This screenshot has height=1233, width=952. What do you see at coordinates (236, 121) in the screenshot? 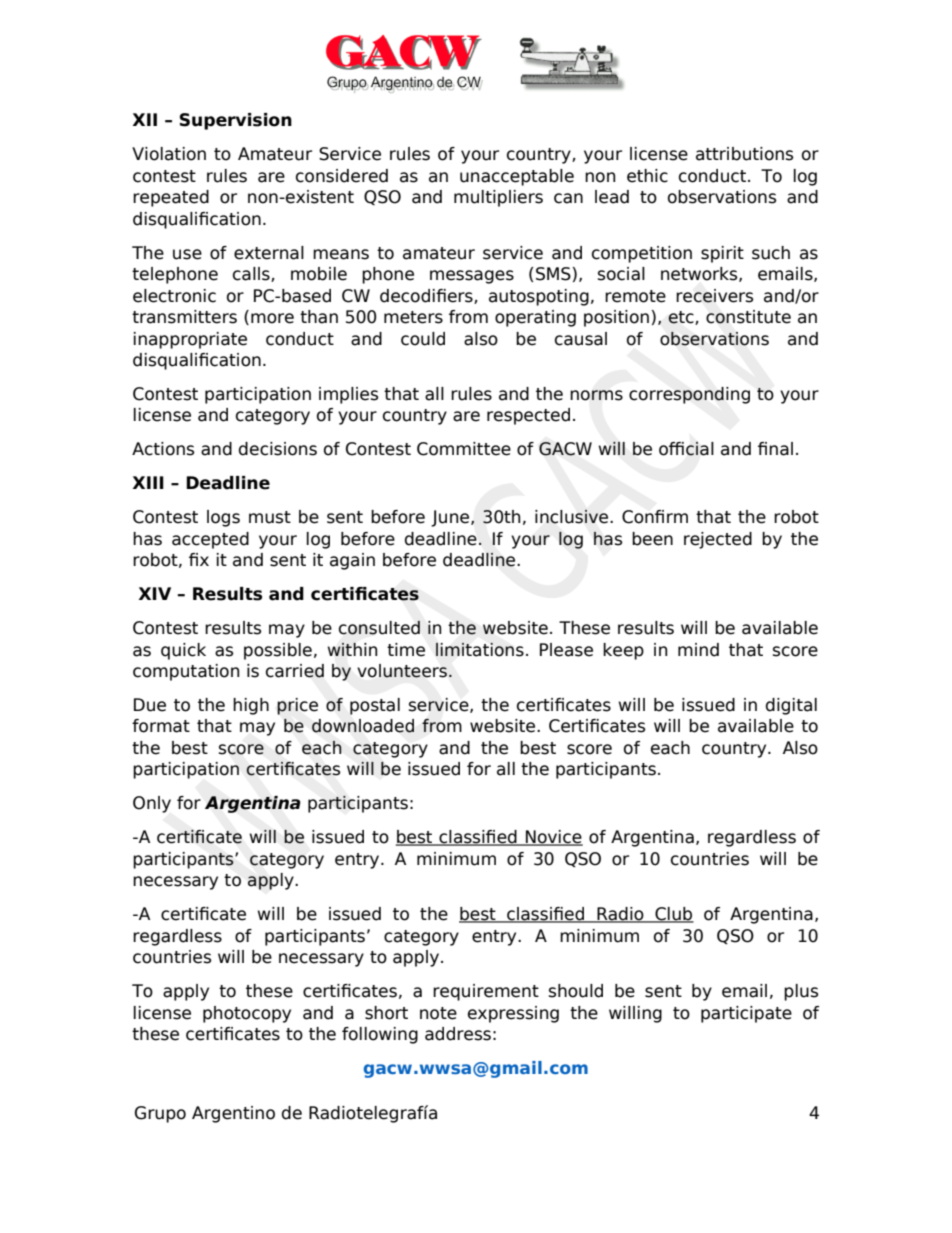
I see `Supervision` at bounding box center [236, 121].
